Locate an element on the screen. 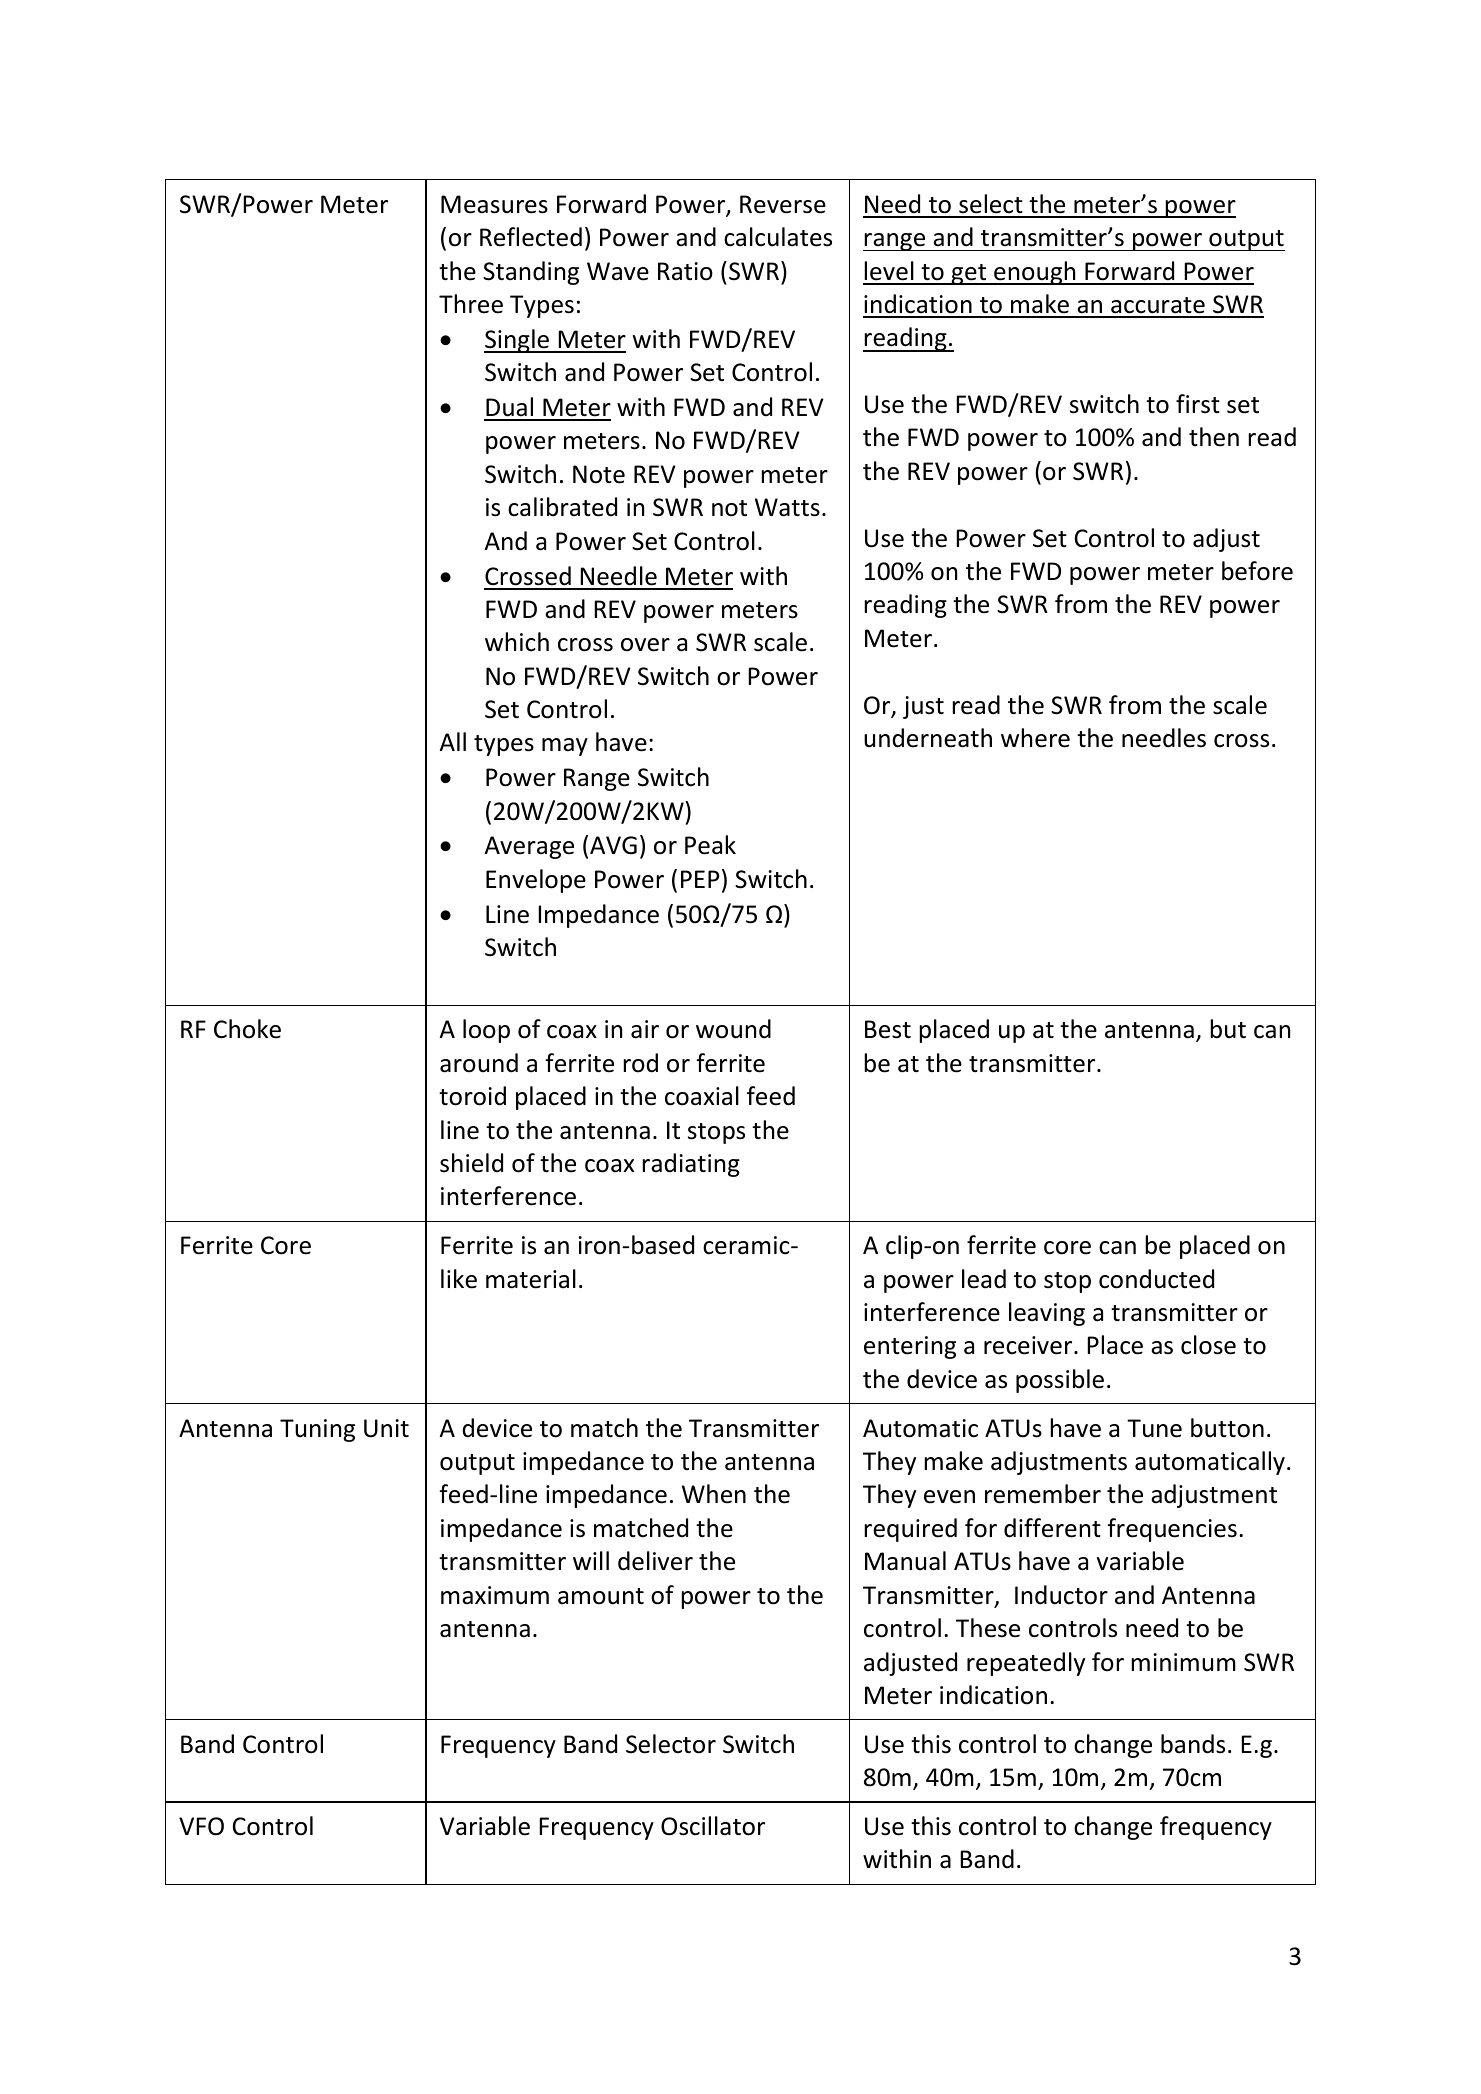  which is located at coordinates (517, 642).
